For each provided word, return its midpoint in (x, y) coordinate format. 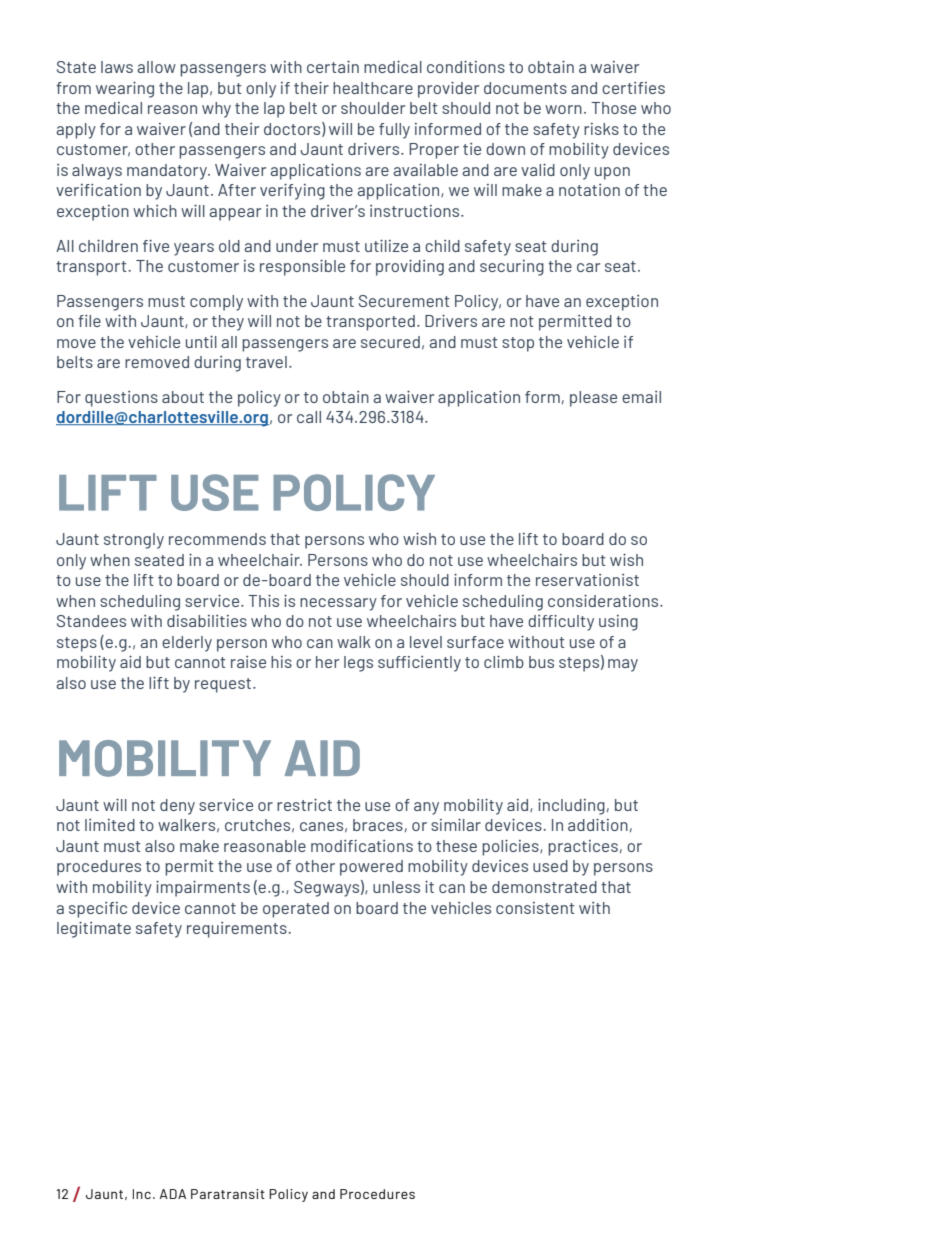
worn (563, 109)
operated (296, 910)
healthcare (373, 88)
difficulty (561, 623)
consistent (535, 908)
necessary (338, 604)
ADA (173, 1194)
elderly (187, 644)
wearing (125, 90)
